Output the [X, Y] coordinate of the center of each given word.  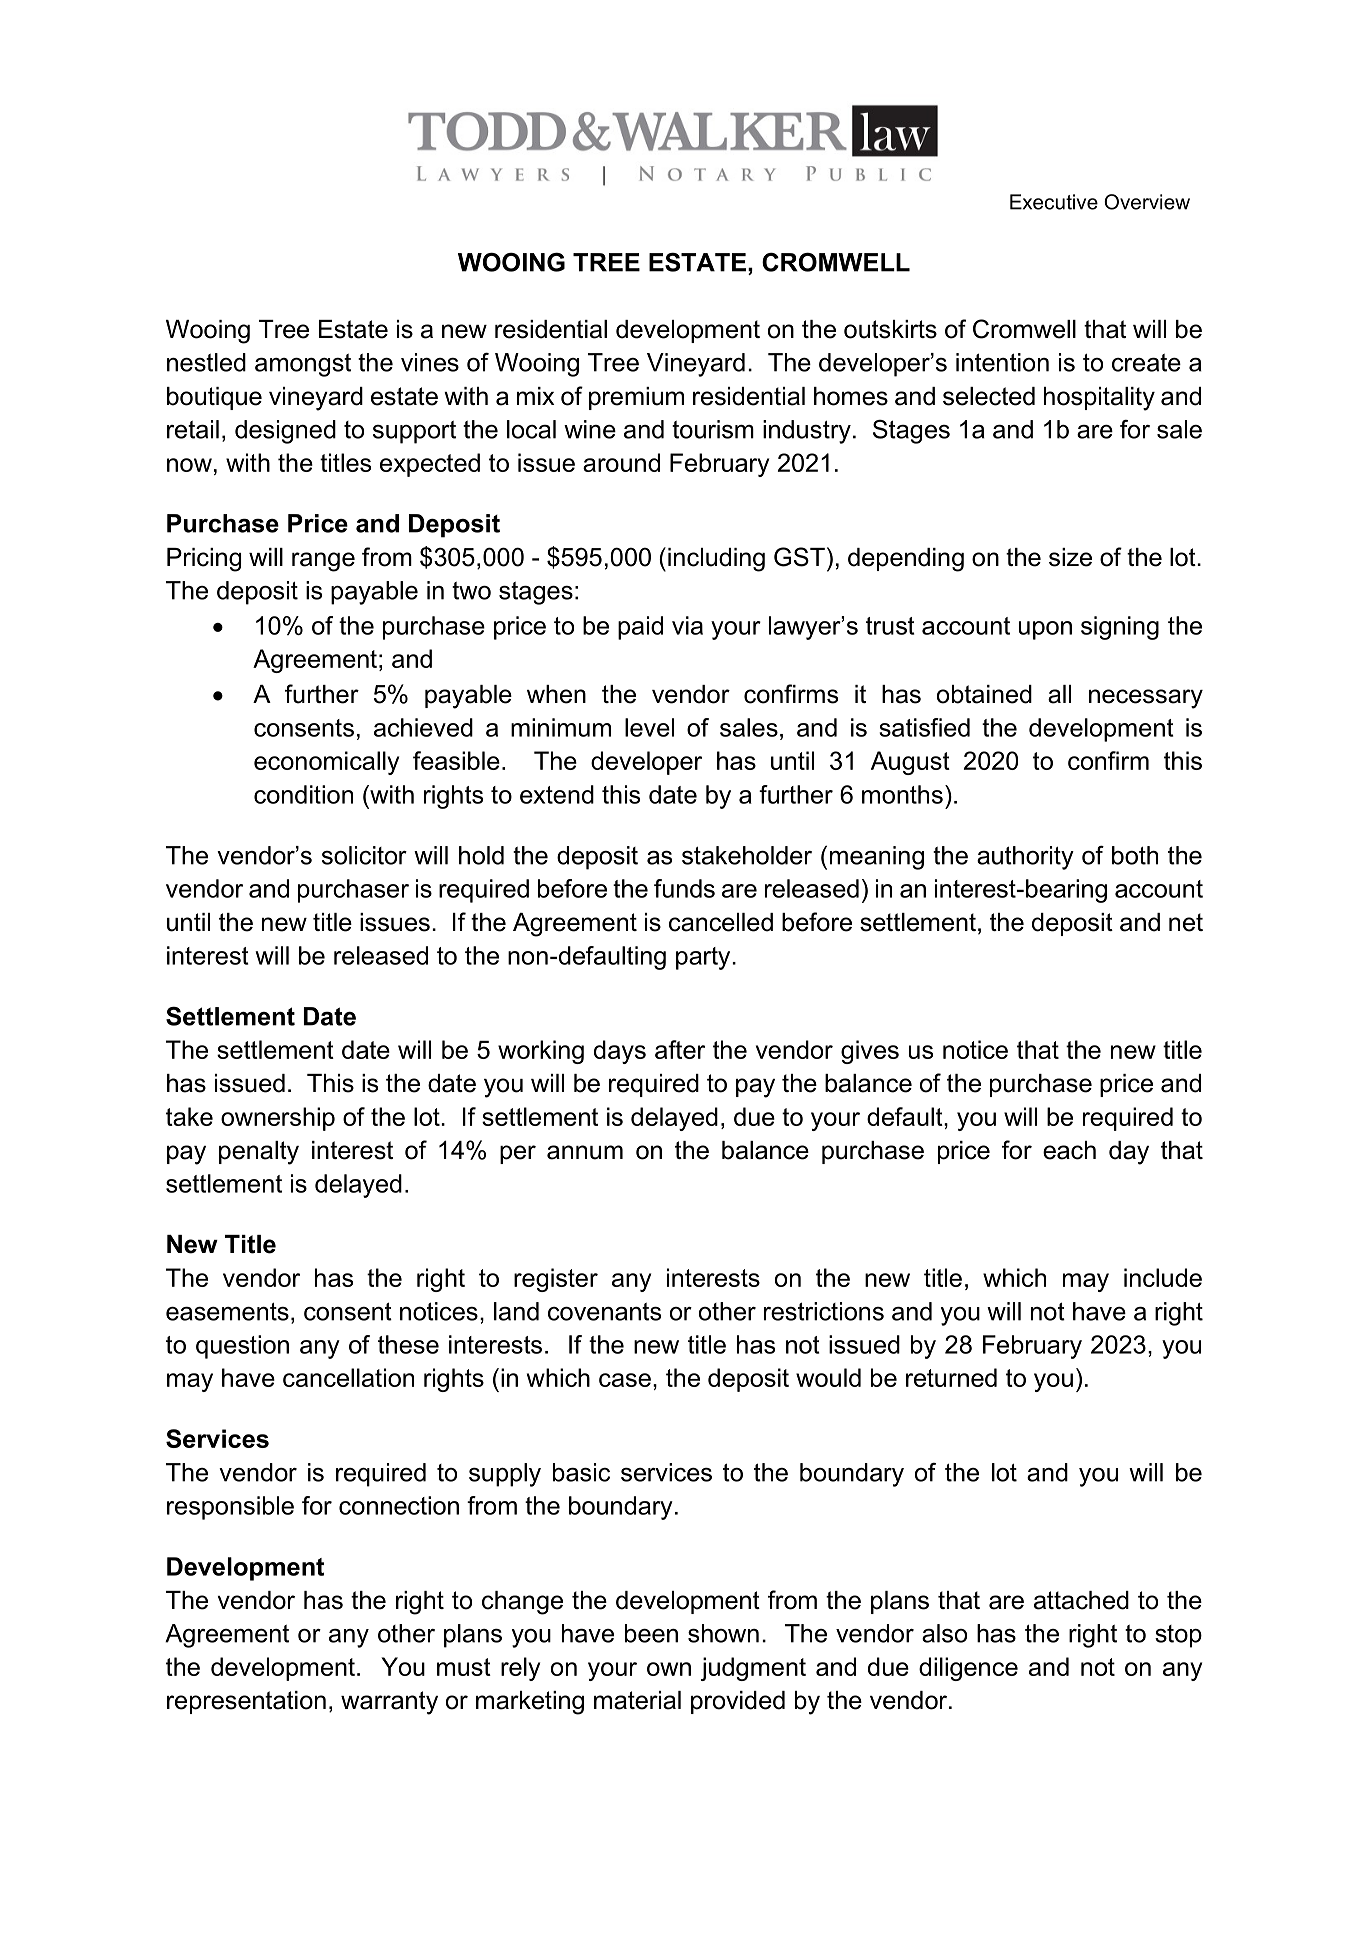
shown [723, 1633]
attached [1081, 1600]
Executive [1054, 202]
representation [246, 1702]
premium [636, 398]
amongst [303, 365]
